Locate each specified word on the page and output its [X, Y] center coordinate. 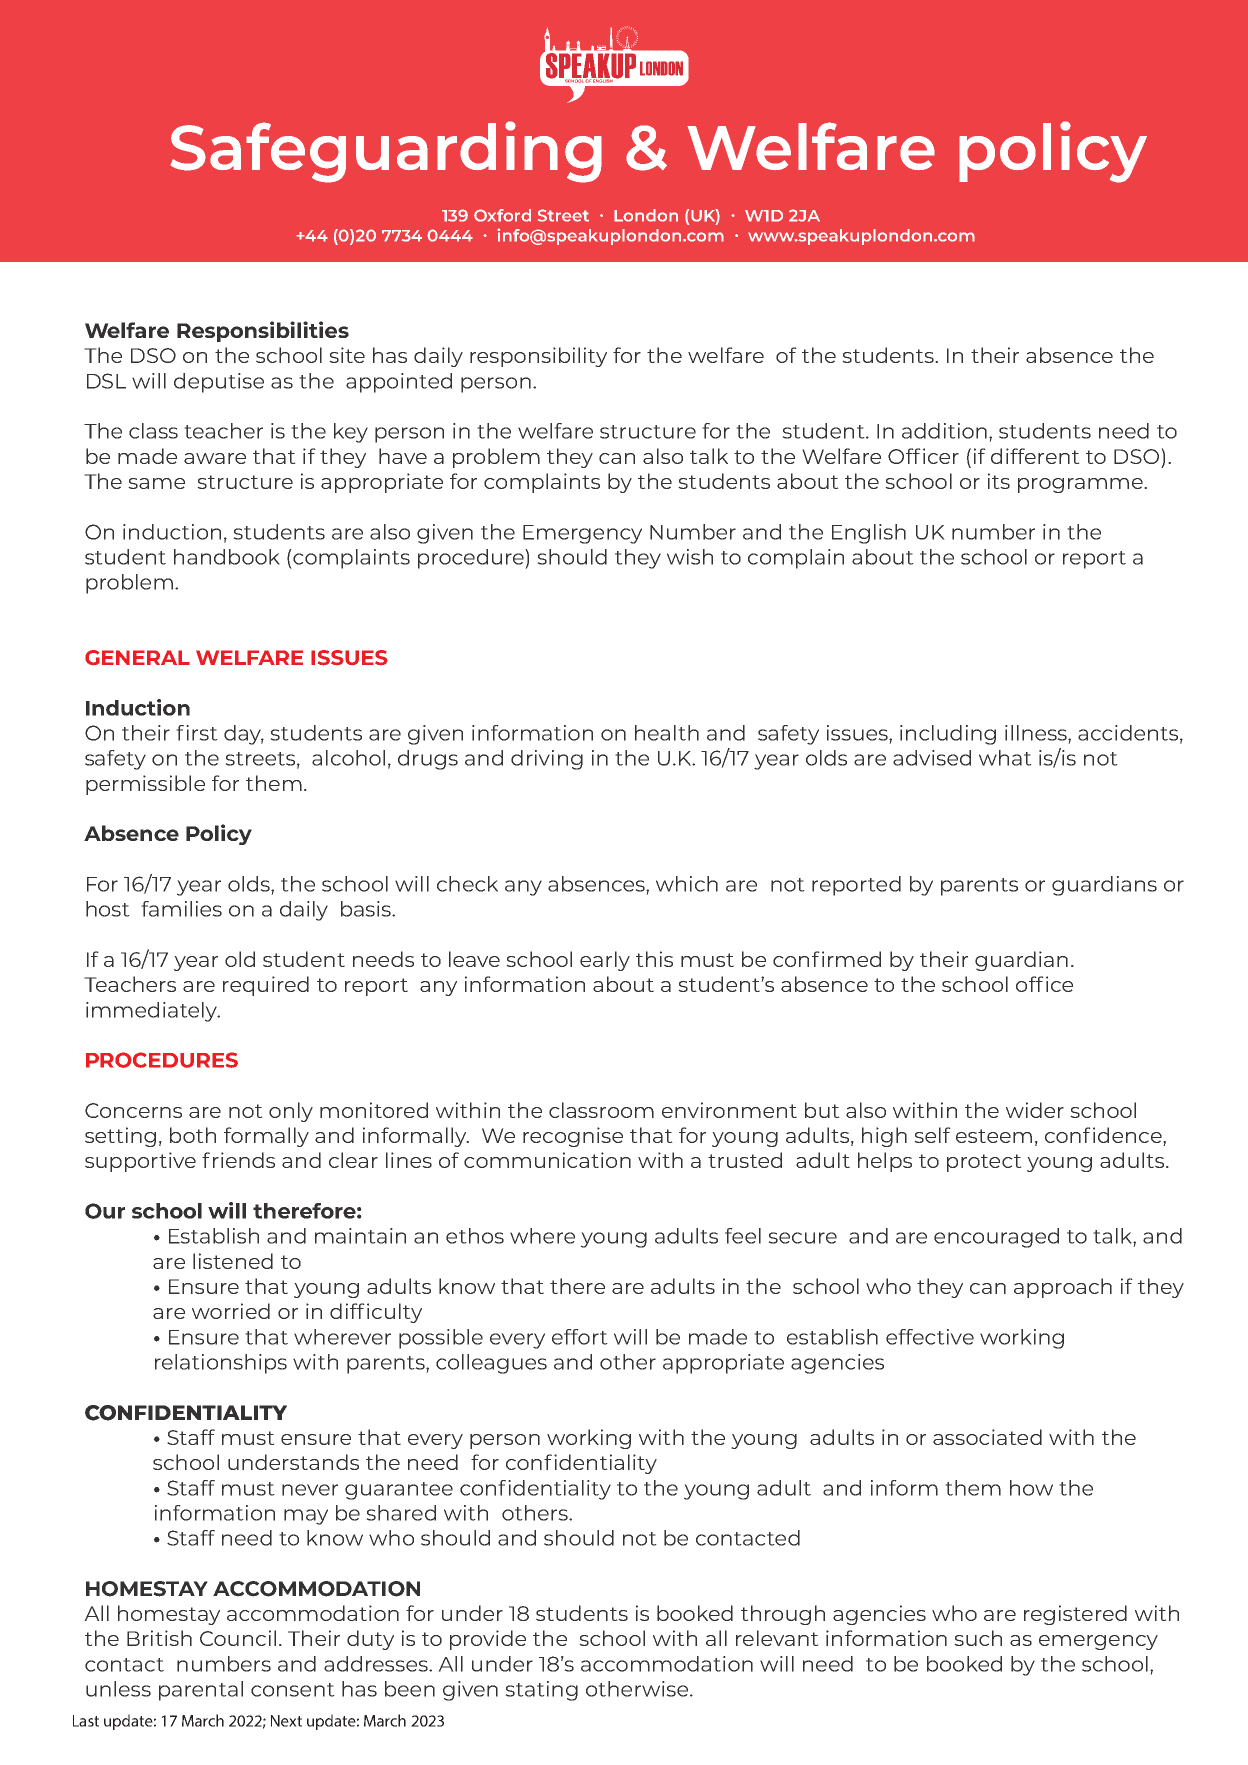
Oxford [502, 215]
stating [541, 1691]
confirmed [827, 959]
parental [201, 1691]
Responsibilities [263, 331]
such [978, 1638]
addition [944, 431]
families [181, 909]
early [605, 961]
